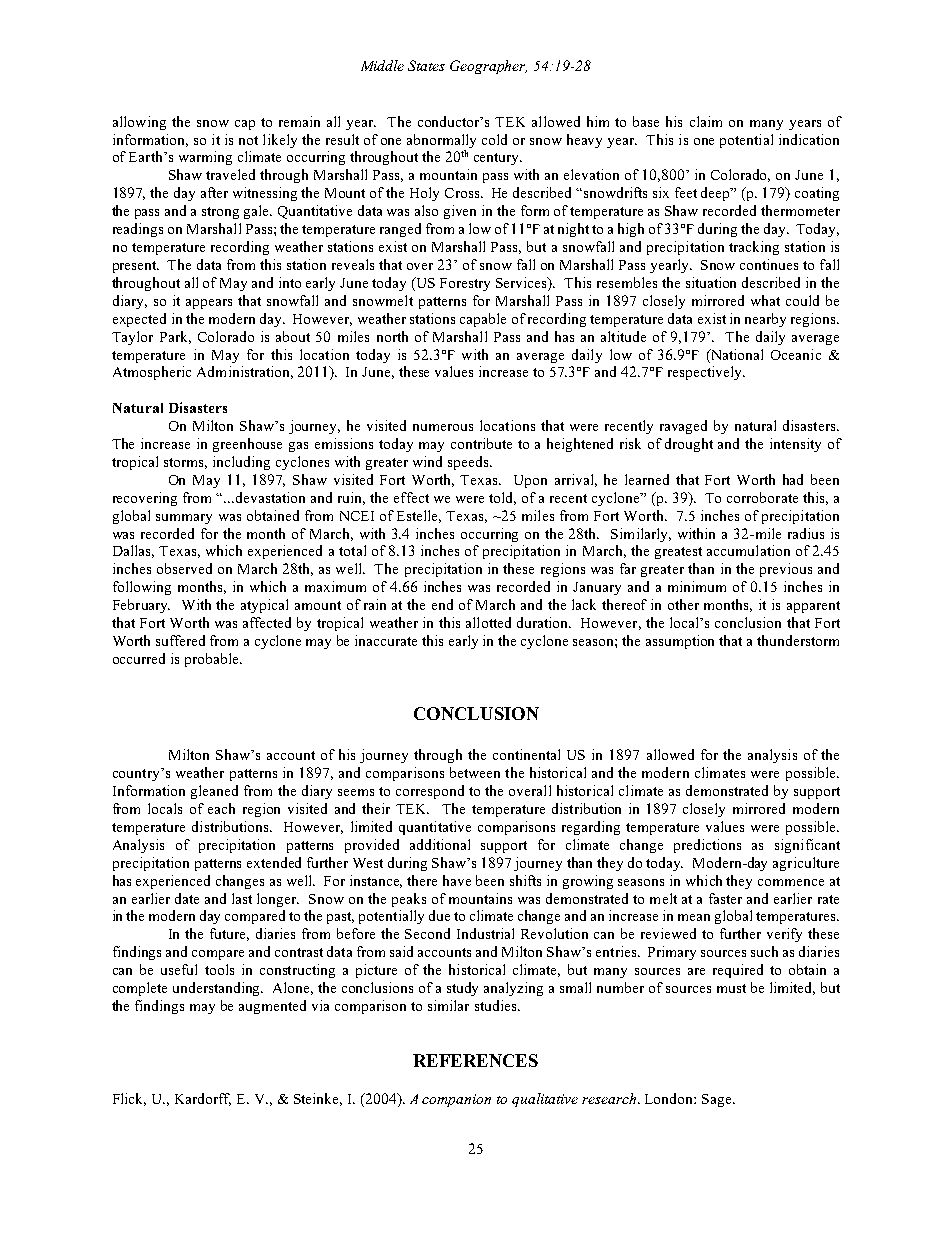 This screenshot has width=952, height=1233. What do you see at coordinates (707, 846) in the screenshot?
I see `predictions` at bounding box center [707, 846].
